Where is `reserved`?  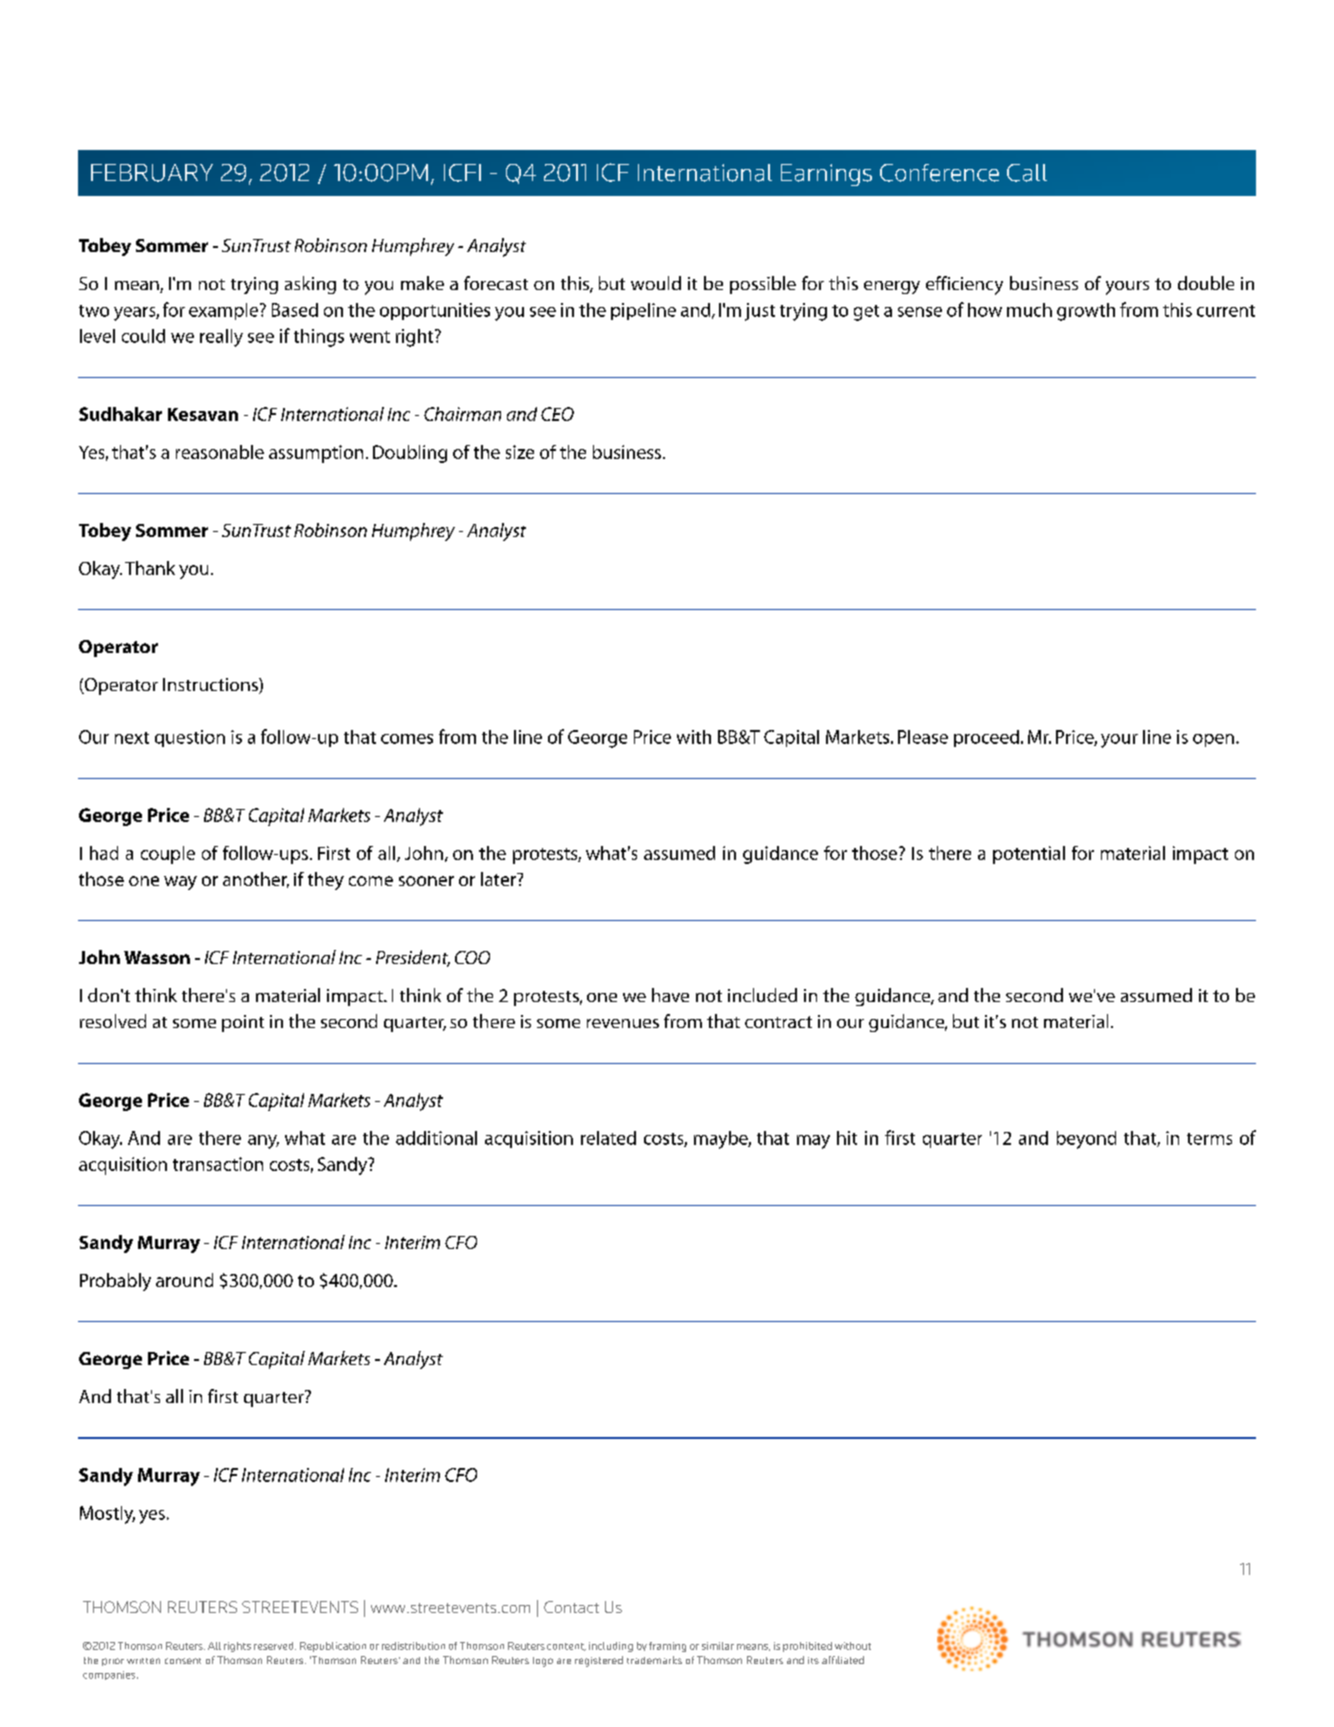 reserved is located at coordinates (275, 1646).
